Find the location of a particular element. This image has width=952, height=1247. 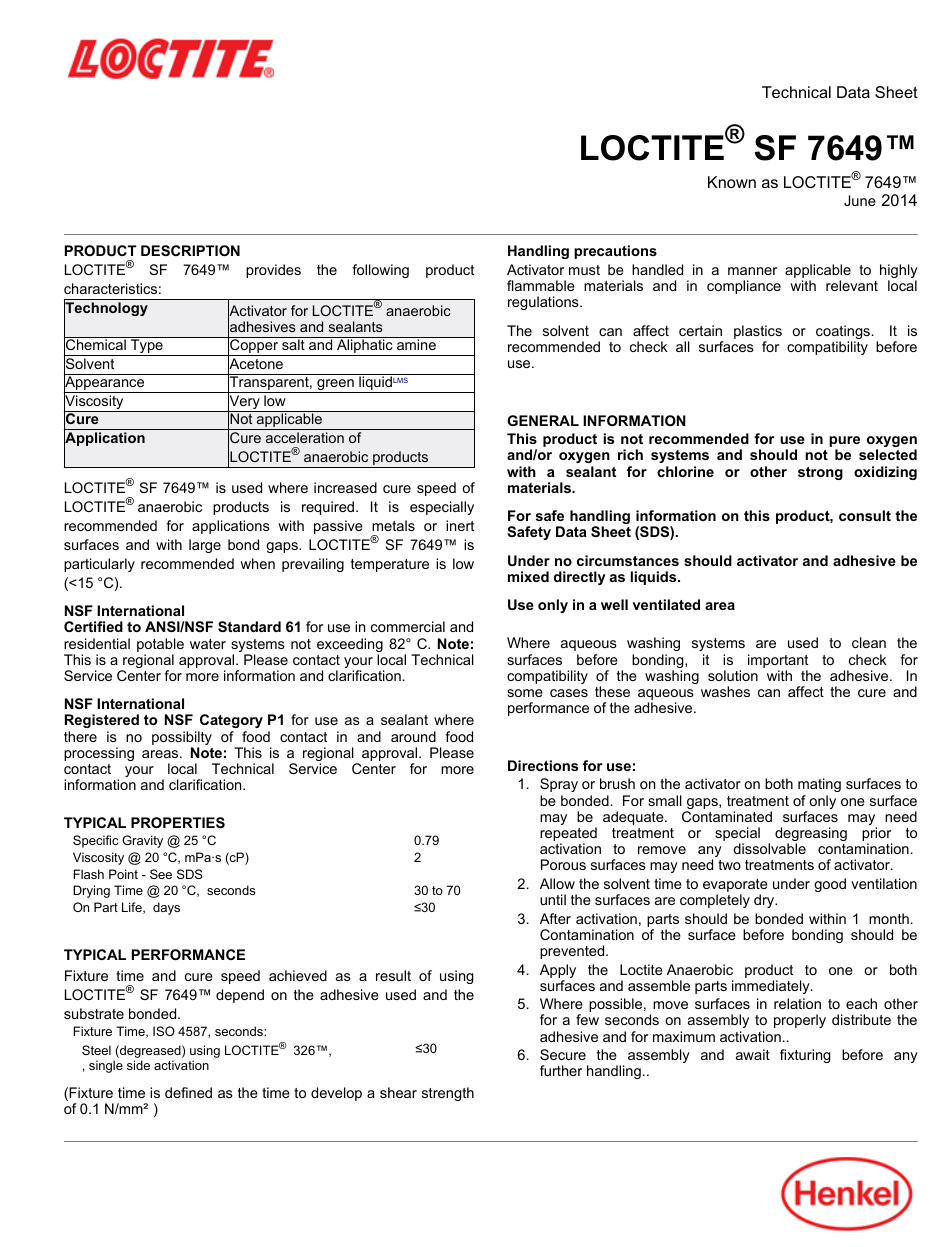

GENERAL is located at coordinates (543, 420).
